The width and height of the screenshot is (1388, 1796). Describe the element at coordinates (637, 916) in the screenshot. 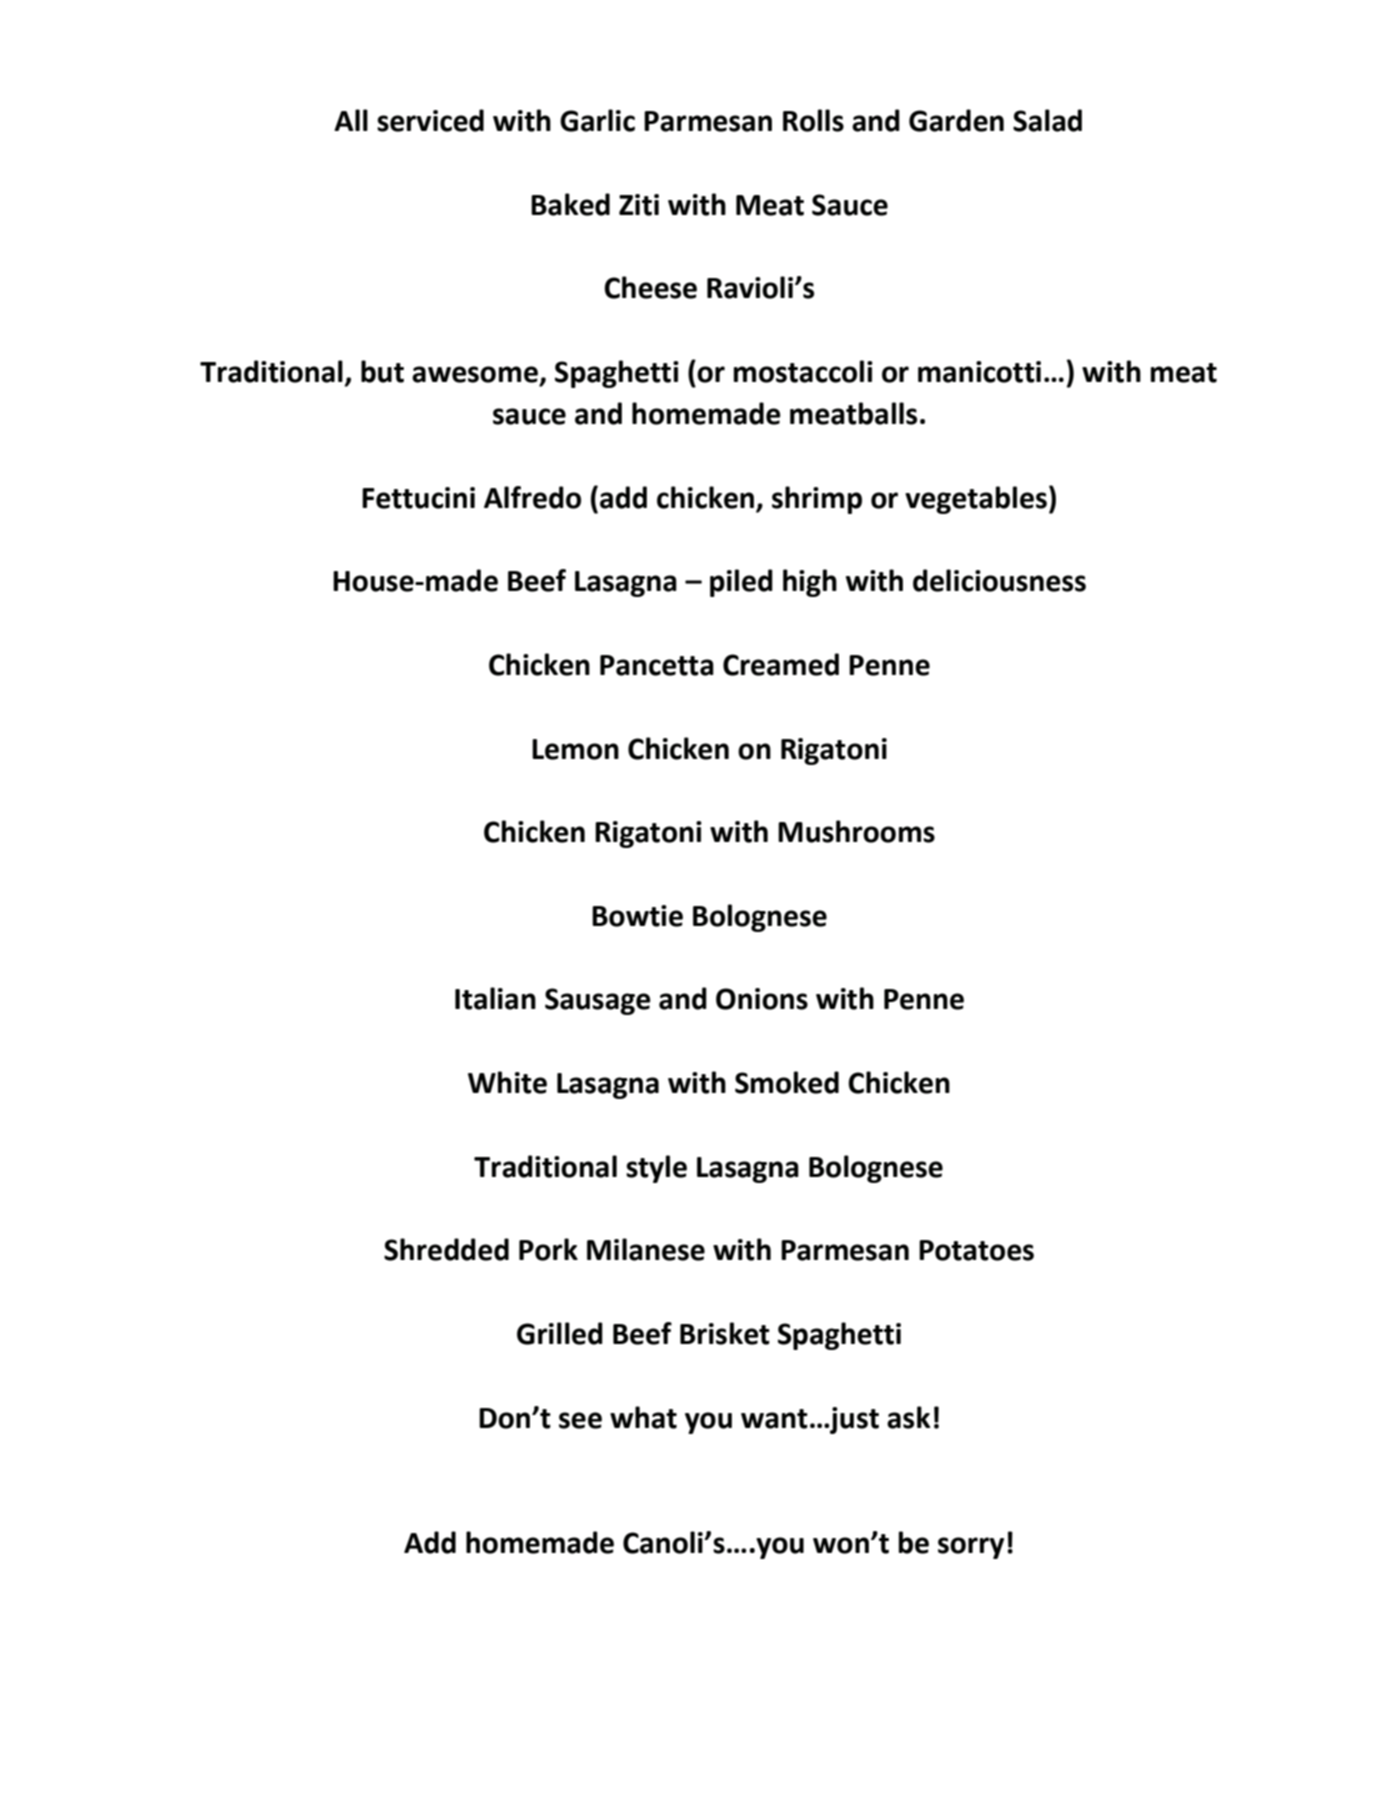

I see `Bowtie` at that location.
